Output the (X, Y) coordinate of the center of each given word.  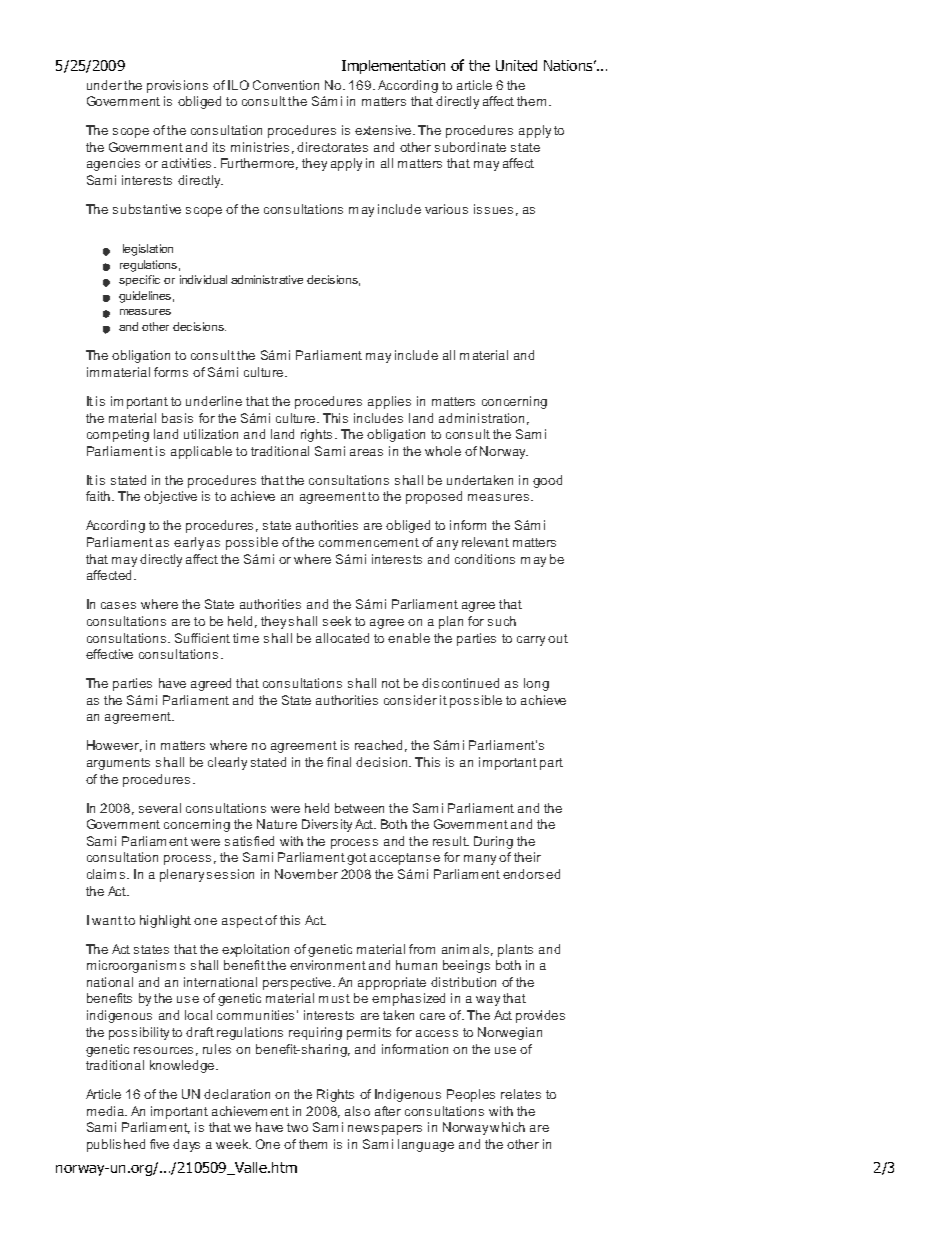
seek (337, 621)
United (516, 65)
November (306, 874)
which (507, 1127)
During (493, 842)
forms (171, 372)
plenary (182, 875)
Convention (286, 85)
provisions (177, 86)
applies (389, 402)
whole (443, 451)
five (159, 1144)
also (357, 1111)
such (502, 621)
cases (118, 605)
